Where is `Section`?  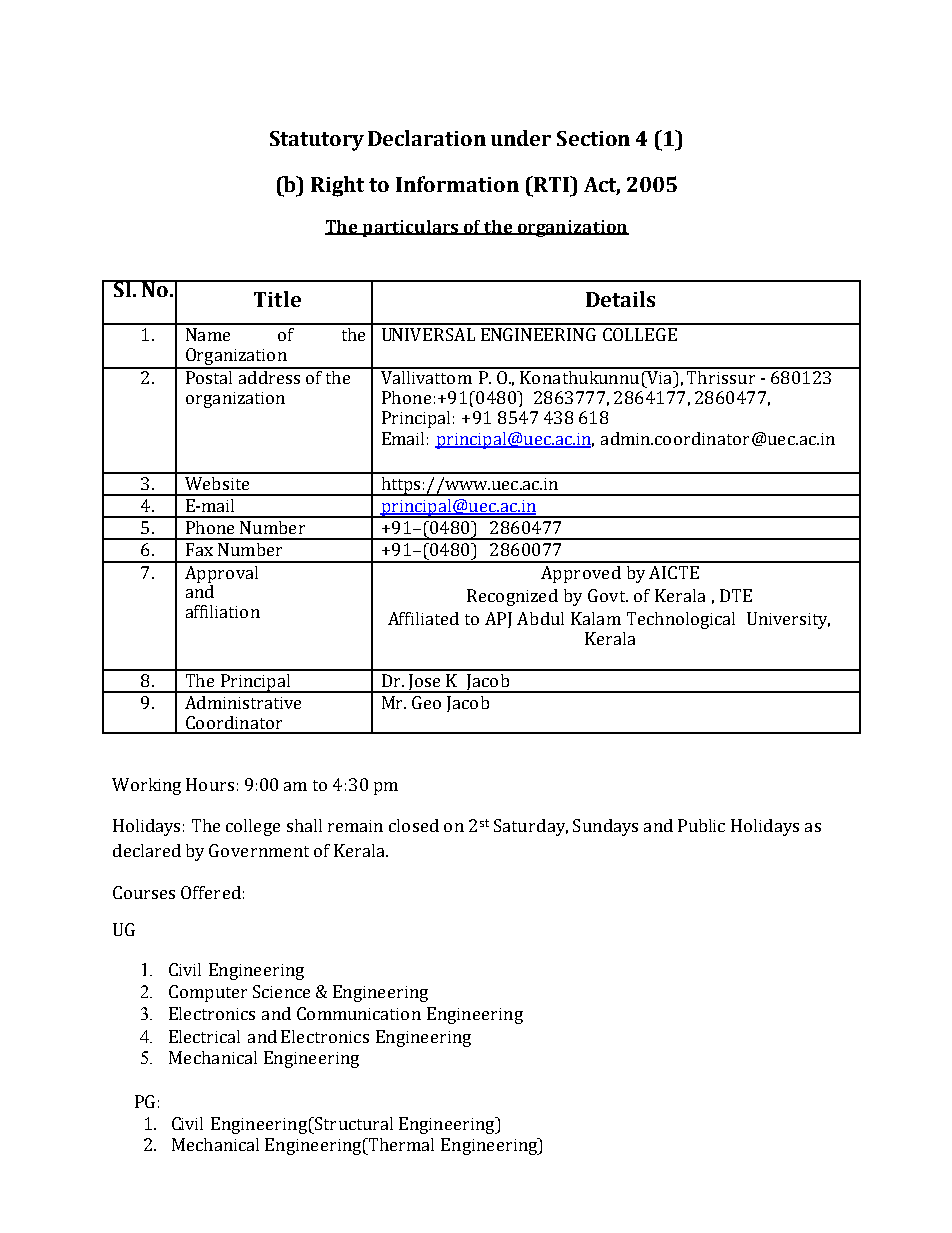
Section is located at coordinates (593, 138).
